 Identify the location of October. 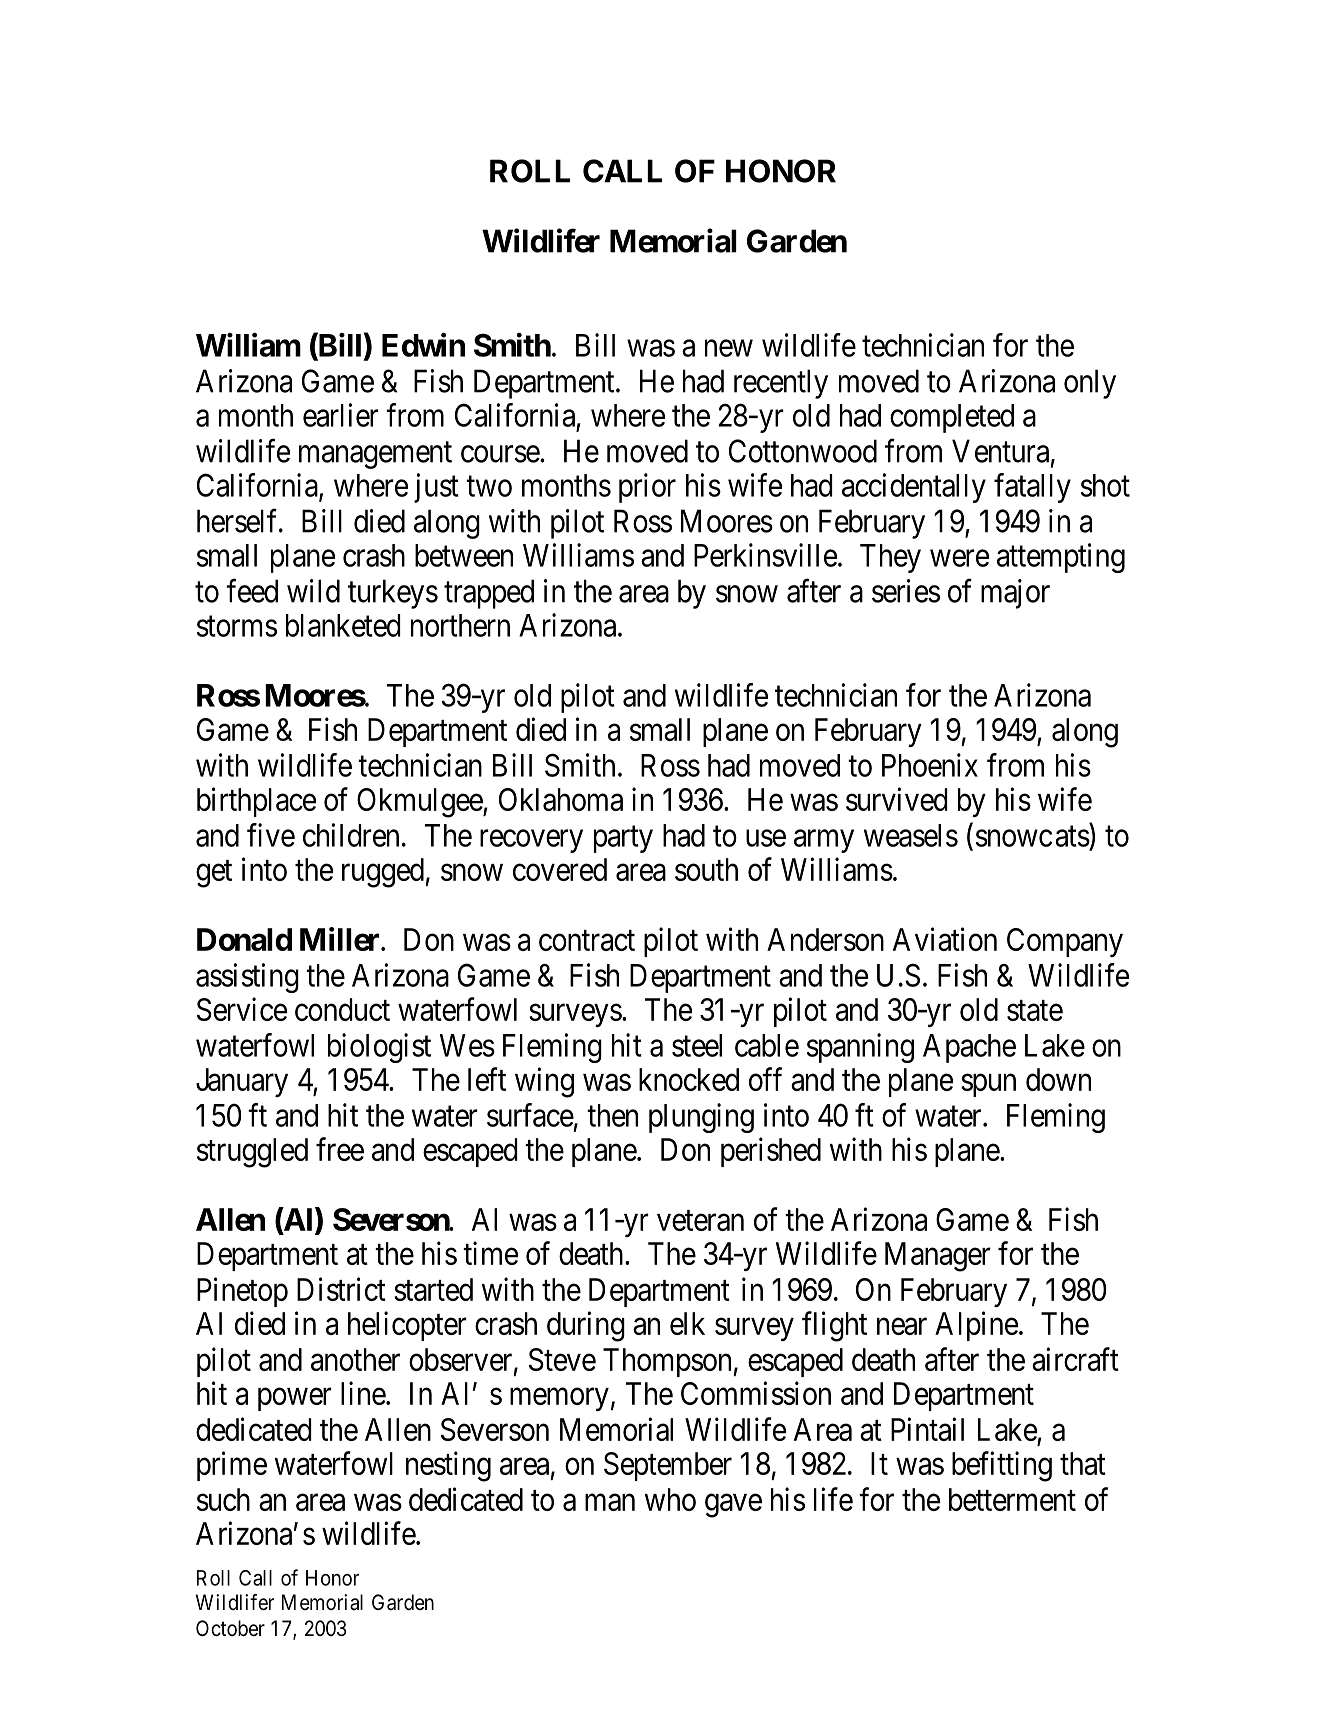
(230, 1628).
